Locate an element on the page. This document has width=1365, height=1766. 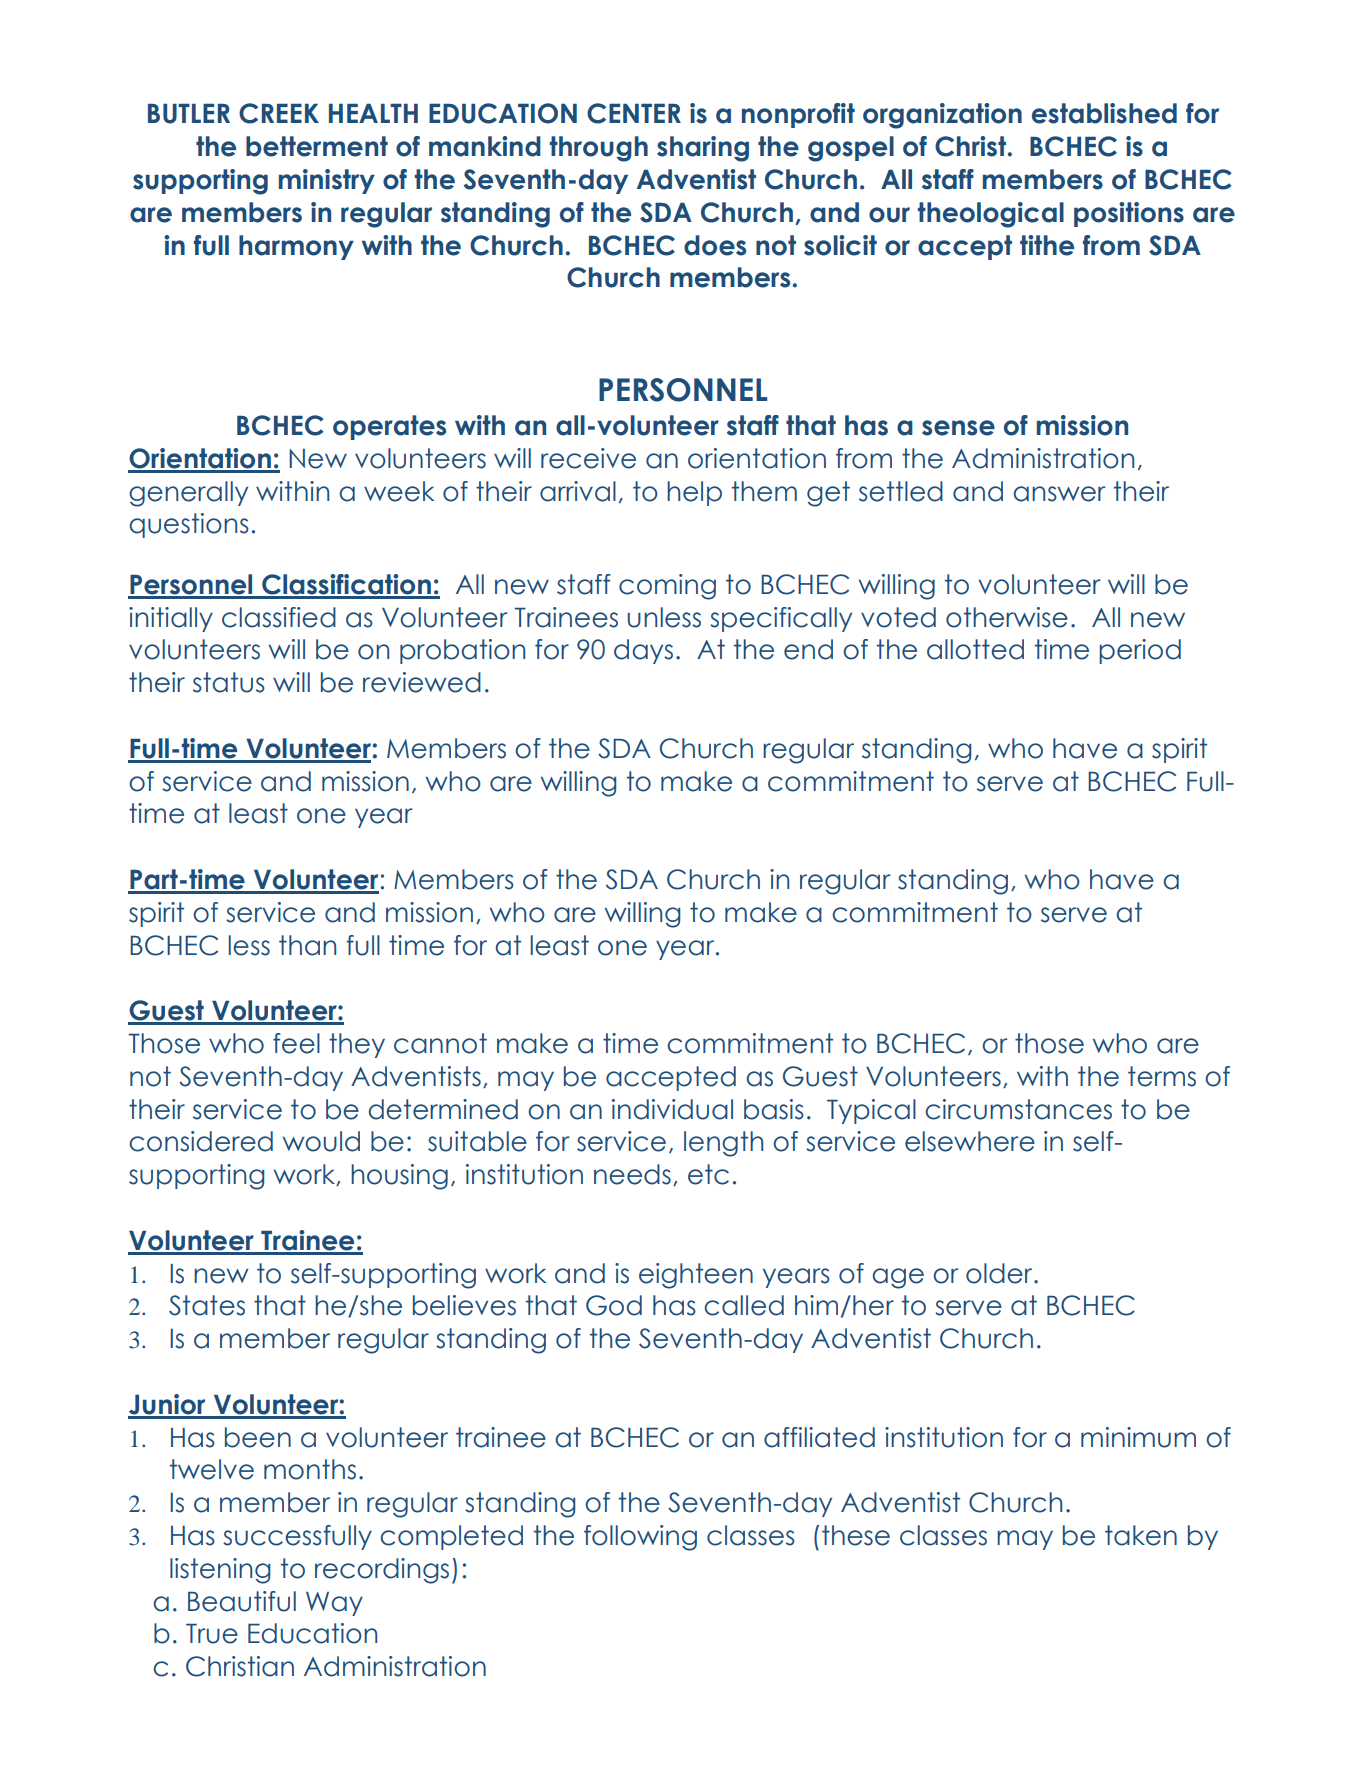
following is located at coordinates (640, 1538).
